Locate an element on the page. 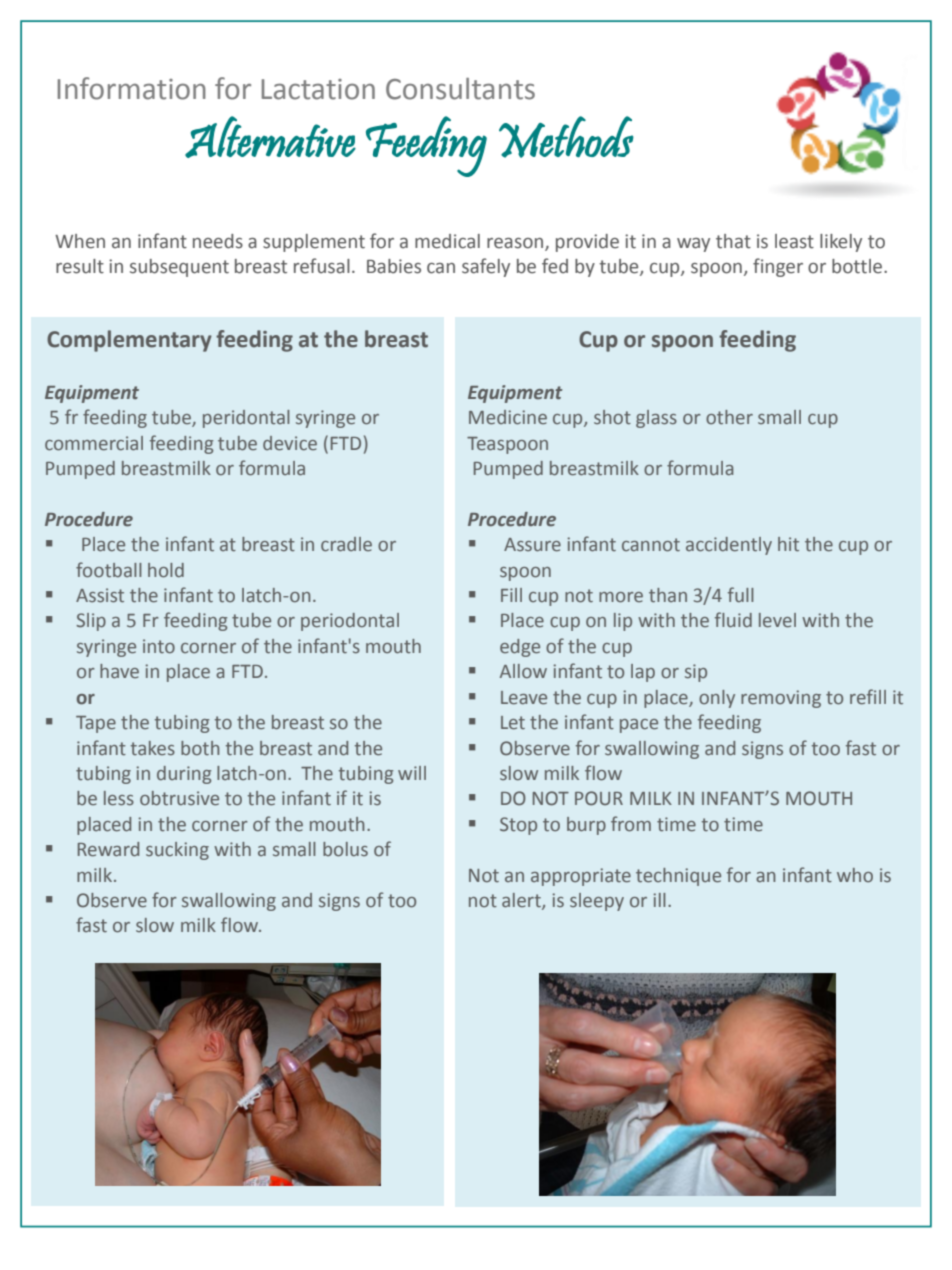 The image size is (952, 1270). technique is located at coordinates (678, 877).
